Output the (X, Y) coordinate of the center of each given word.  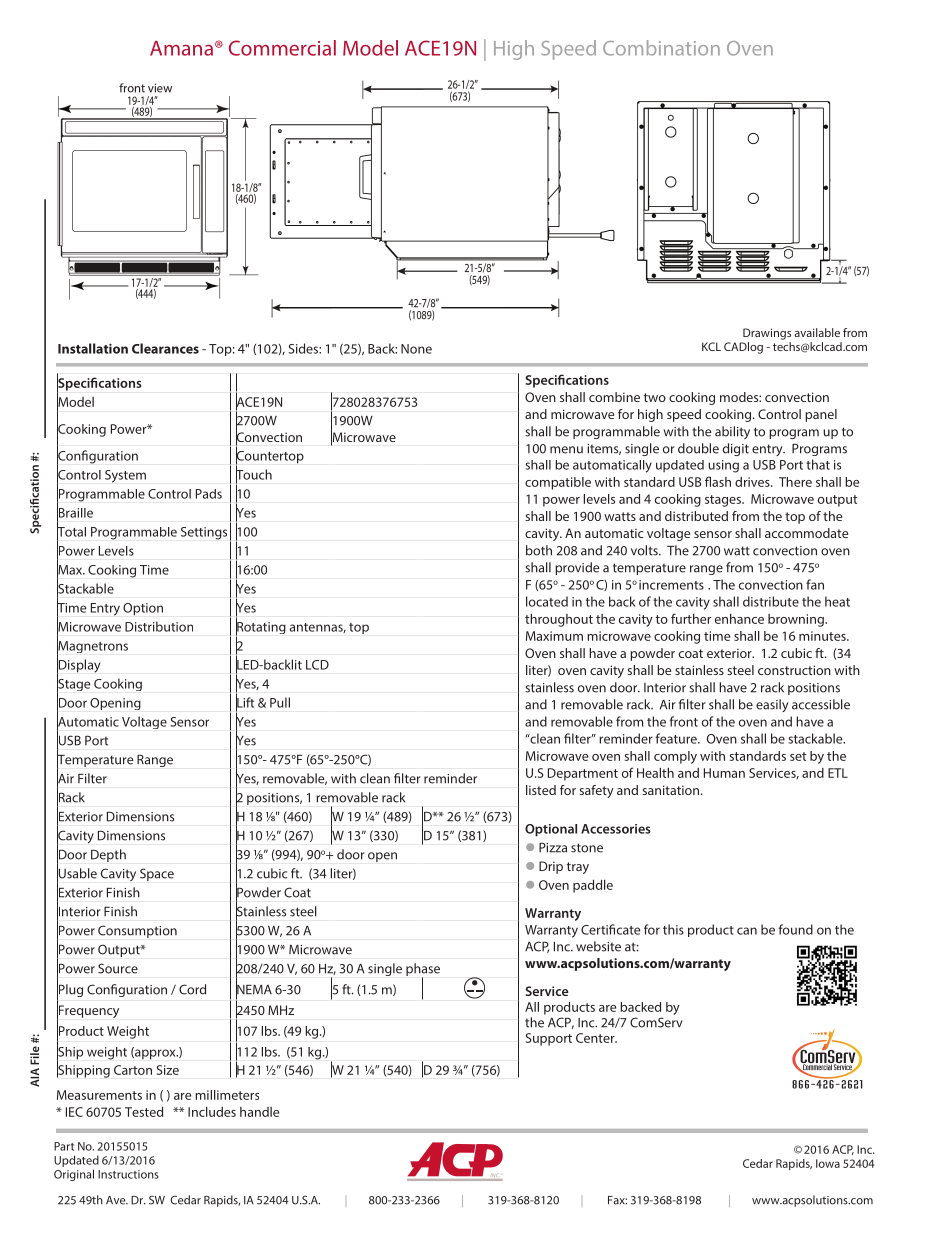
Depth (108, 855)
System (125, 476)
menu (566, 450)
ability (732, 432)
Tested (144, 1112)
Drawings (767, 334)
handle (259, 1112)
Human (724, 773)
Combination (661, 48)
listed (541, 790)
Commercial (282, 48)
